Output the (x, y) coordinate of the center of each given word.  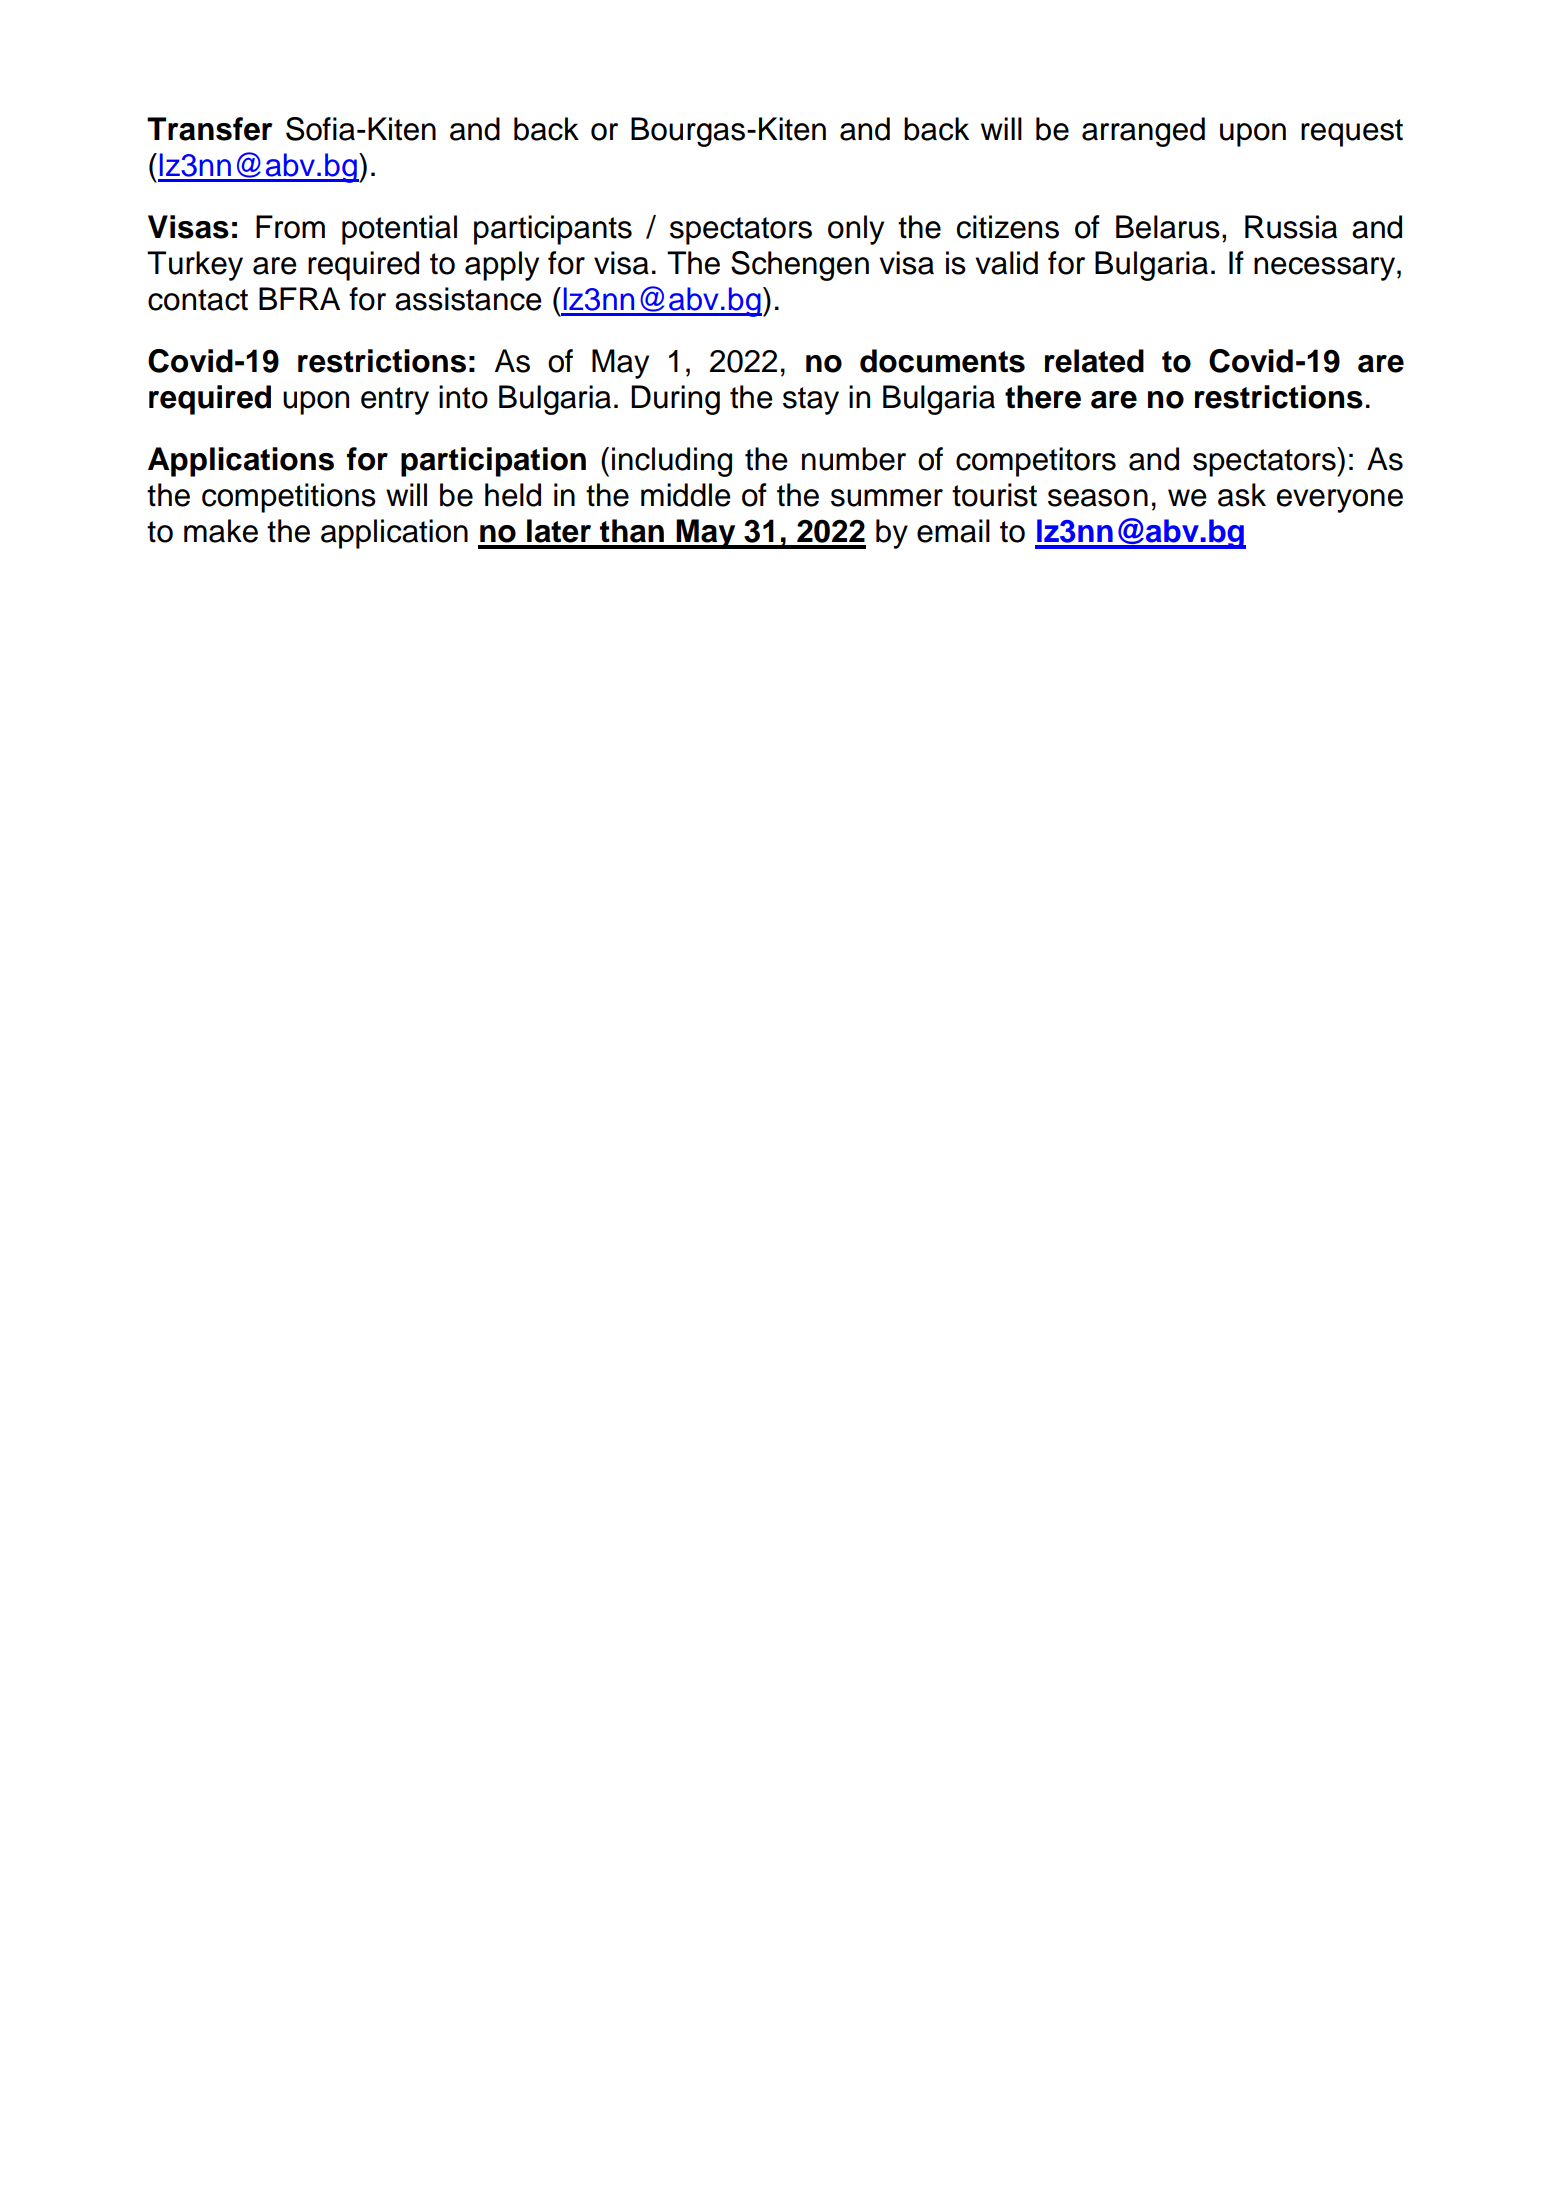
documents (942, 361)
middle (686, 495)
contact (198, 300)
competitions (289, 498)
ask (1242, 495)
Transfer (210, 129)
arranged (1143, 132)
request (1352, 133)
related (1094, 361)
